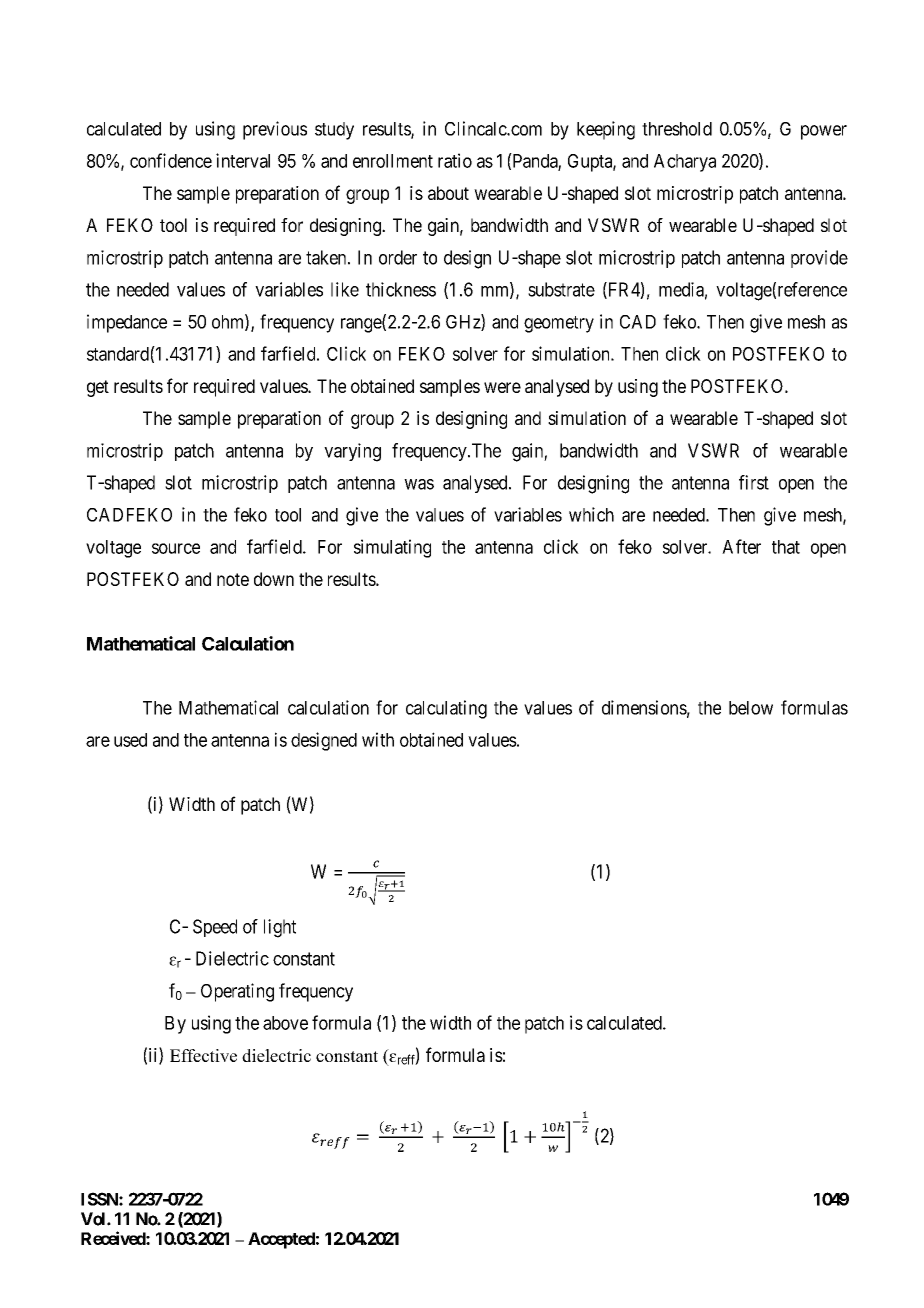 Image resolution: width=924 pixels, height=1308 pixels. I want to click on about, so click(448, 193).
